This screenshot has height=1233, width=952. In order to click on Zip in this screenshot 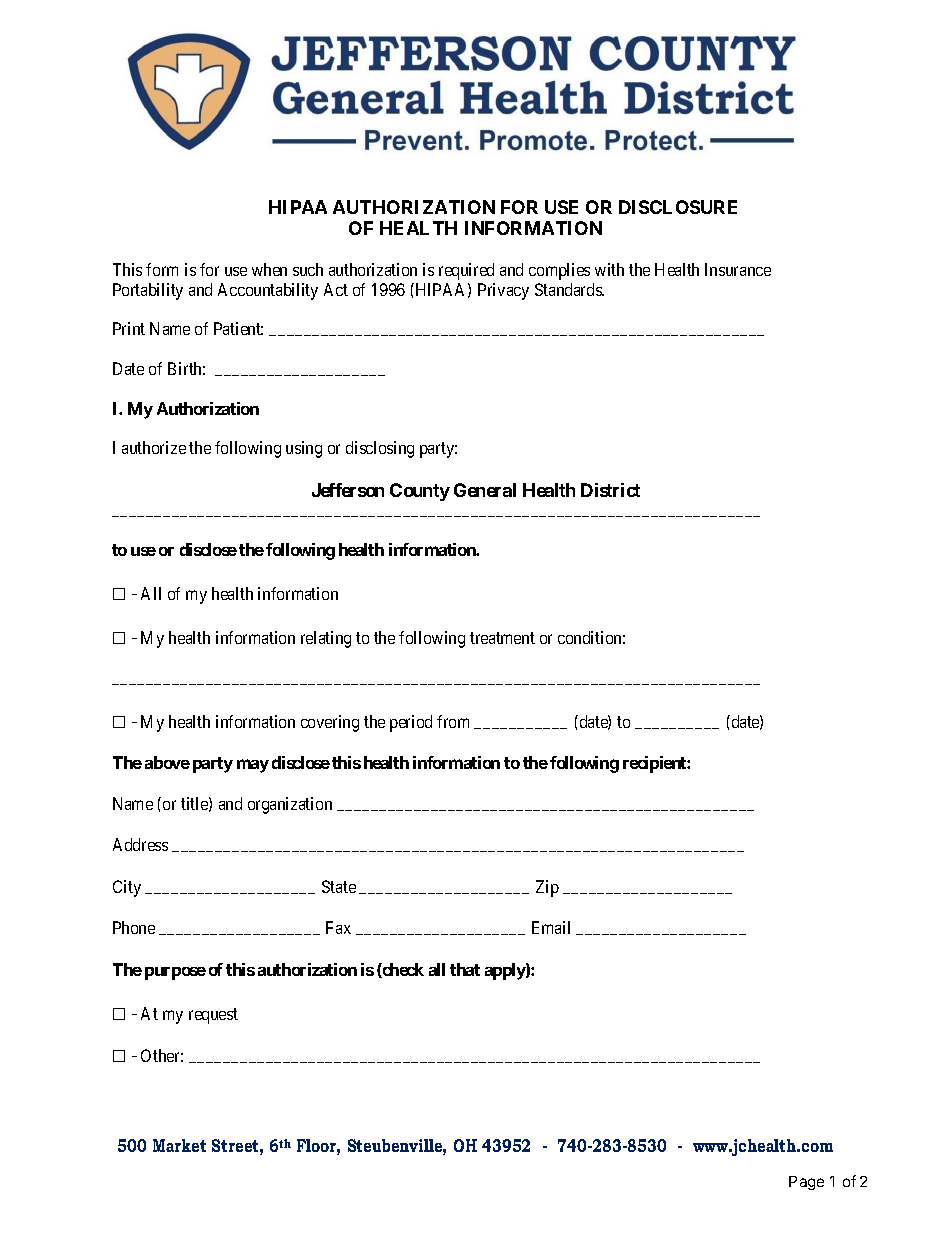, I will do `click(547, 888)`.
